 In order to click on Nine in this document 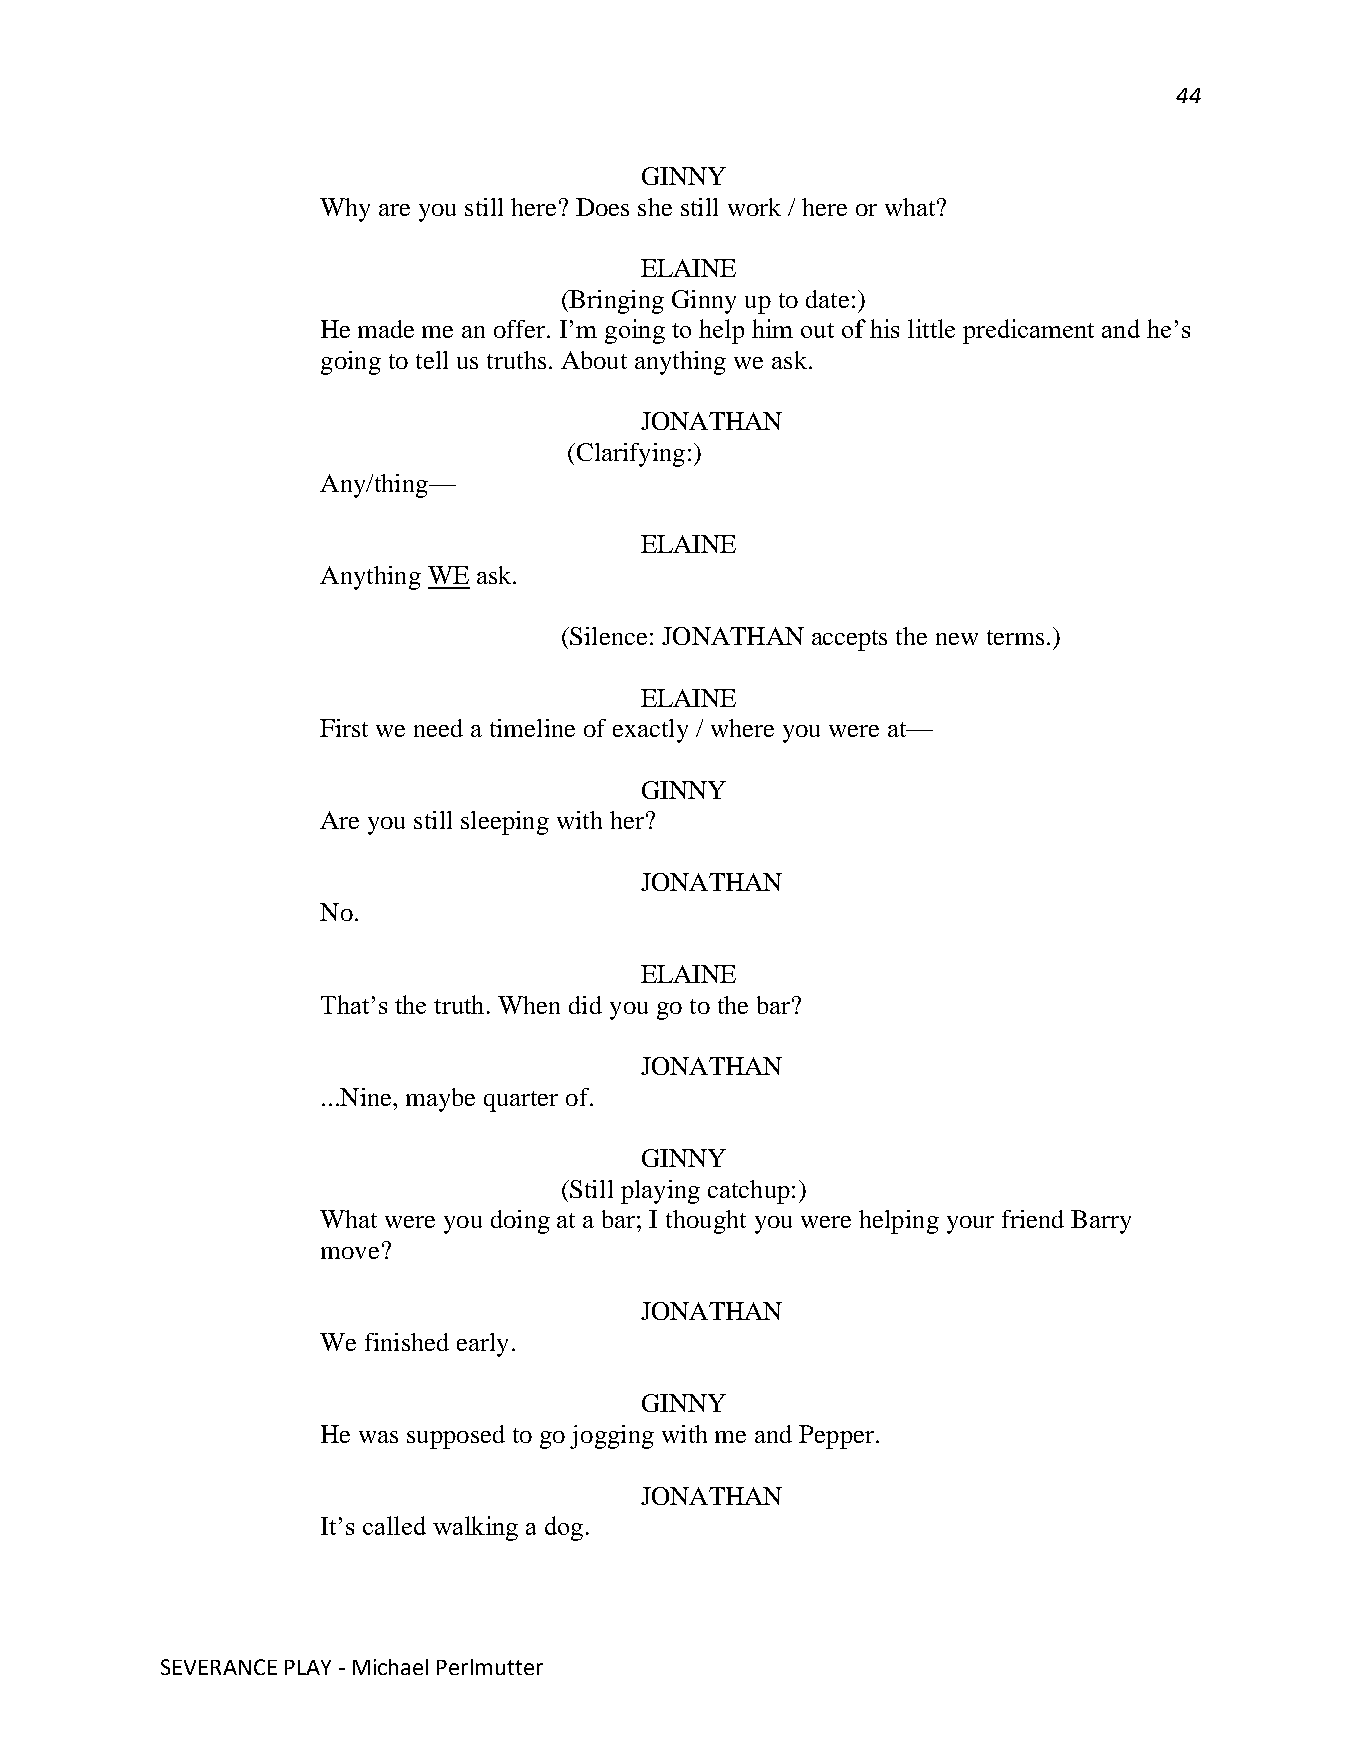, I will do `click(366, 1097)`.
